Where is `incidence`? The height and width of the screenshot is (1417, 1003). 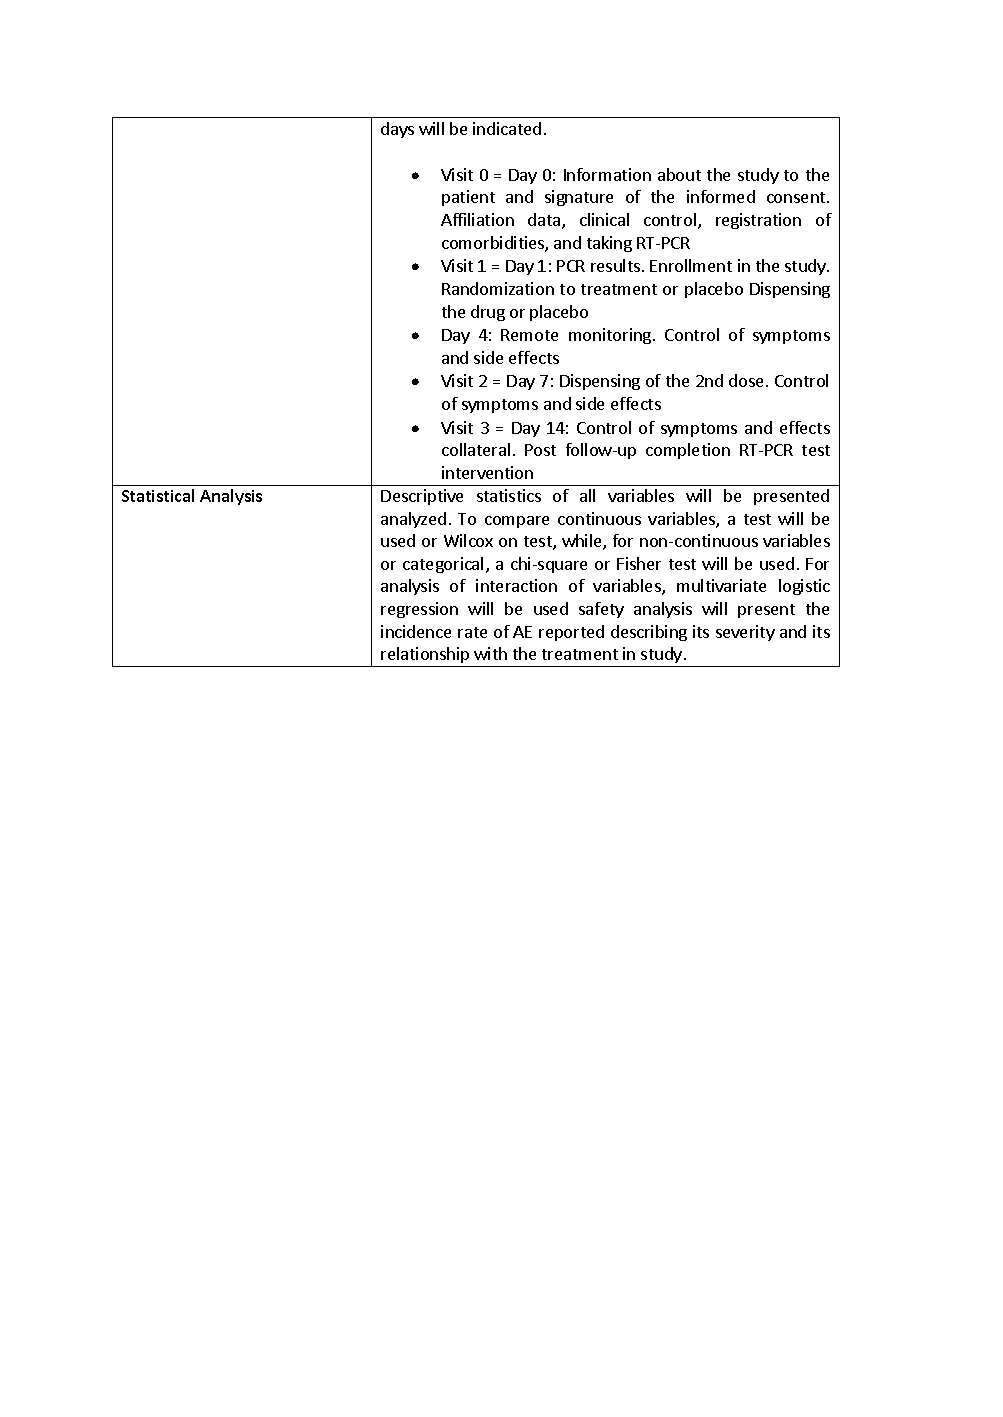
incidence is located at coordinates (416, 631).
